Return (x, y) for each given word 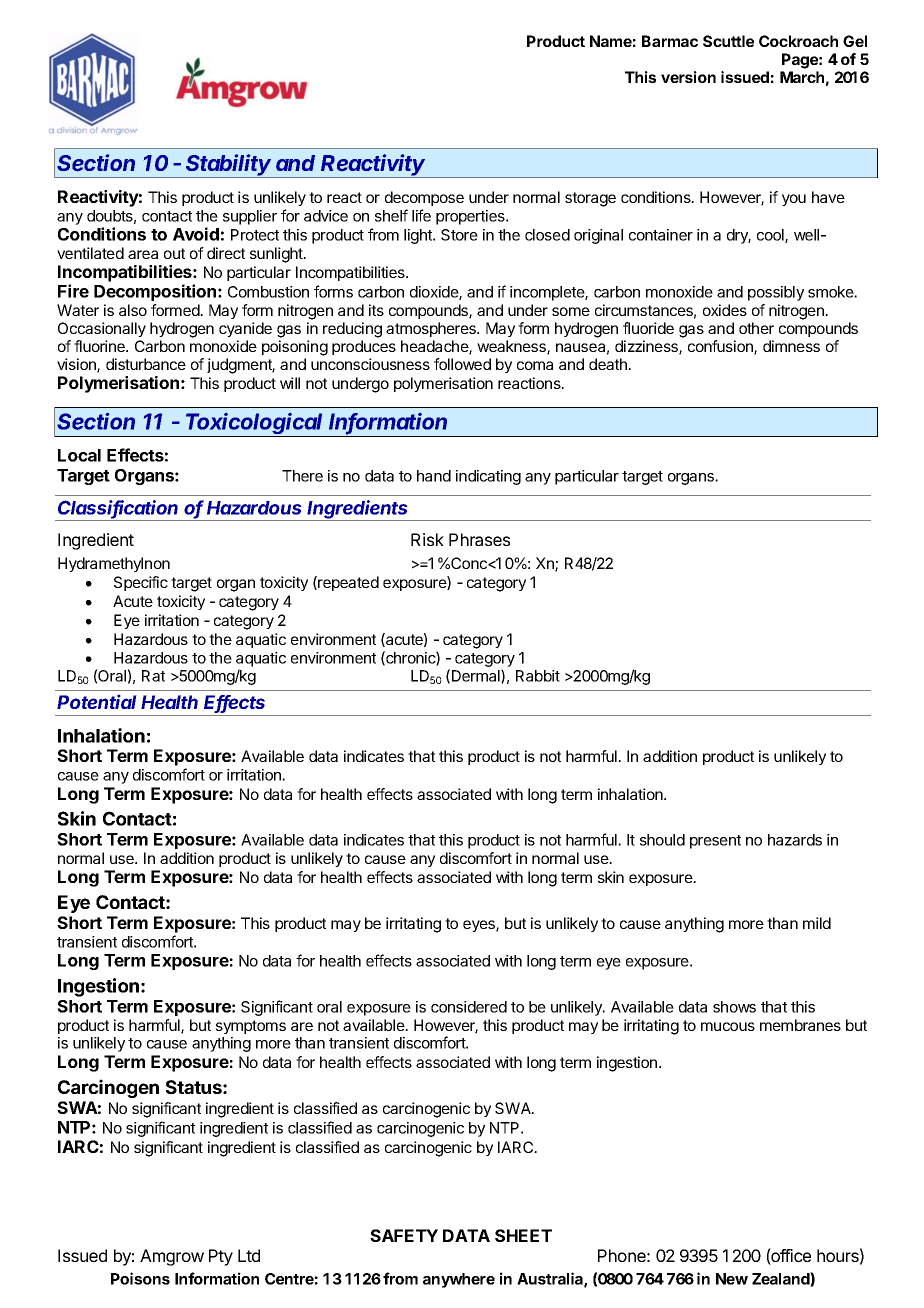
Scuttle (728, 41)
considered (469, 1007)
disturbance (146, 364)
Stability (229, 166)
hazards (795, 840)
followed (462, 364)
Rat (153, 676)
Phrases (479, 539)
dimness (791, 346)
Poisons (140, 1278)
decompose (424, 198)
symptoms (251, 1027)
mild (817, 923)
